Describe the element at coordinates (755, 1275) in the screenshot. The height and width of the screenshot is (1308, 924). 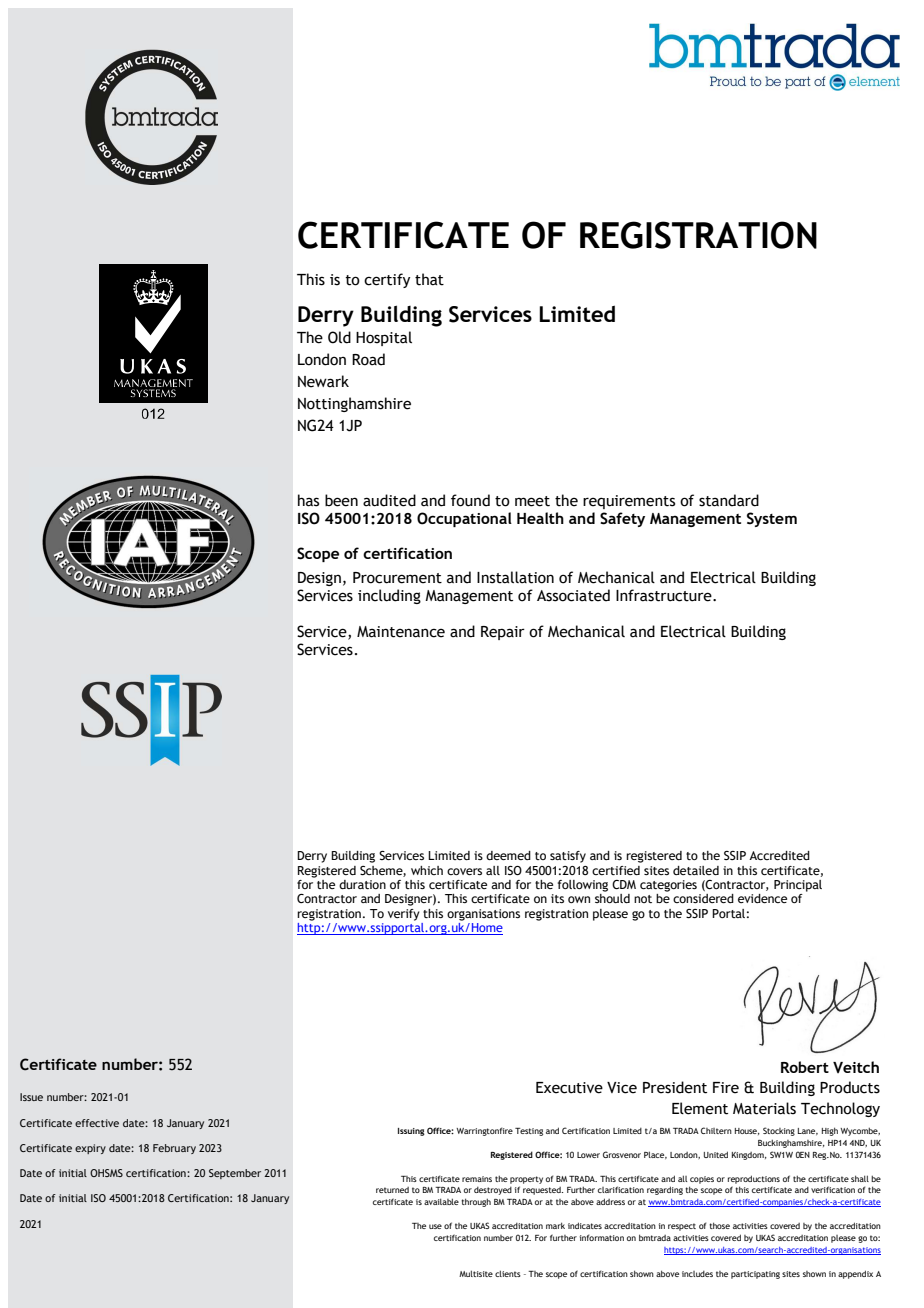
I see `participating` at that location.
